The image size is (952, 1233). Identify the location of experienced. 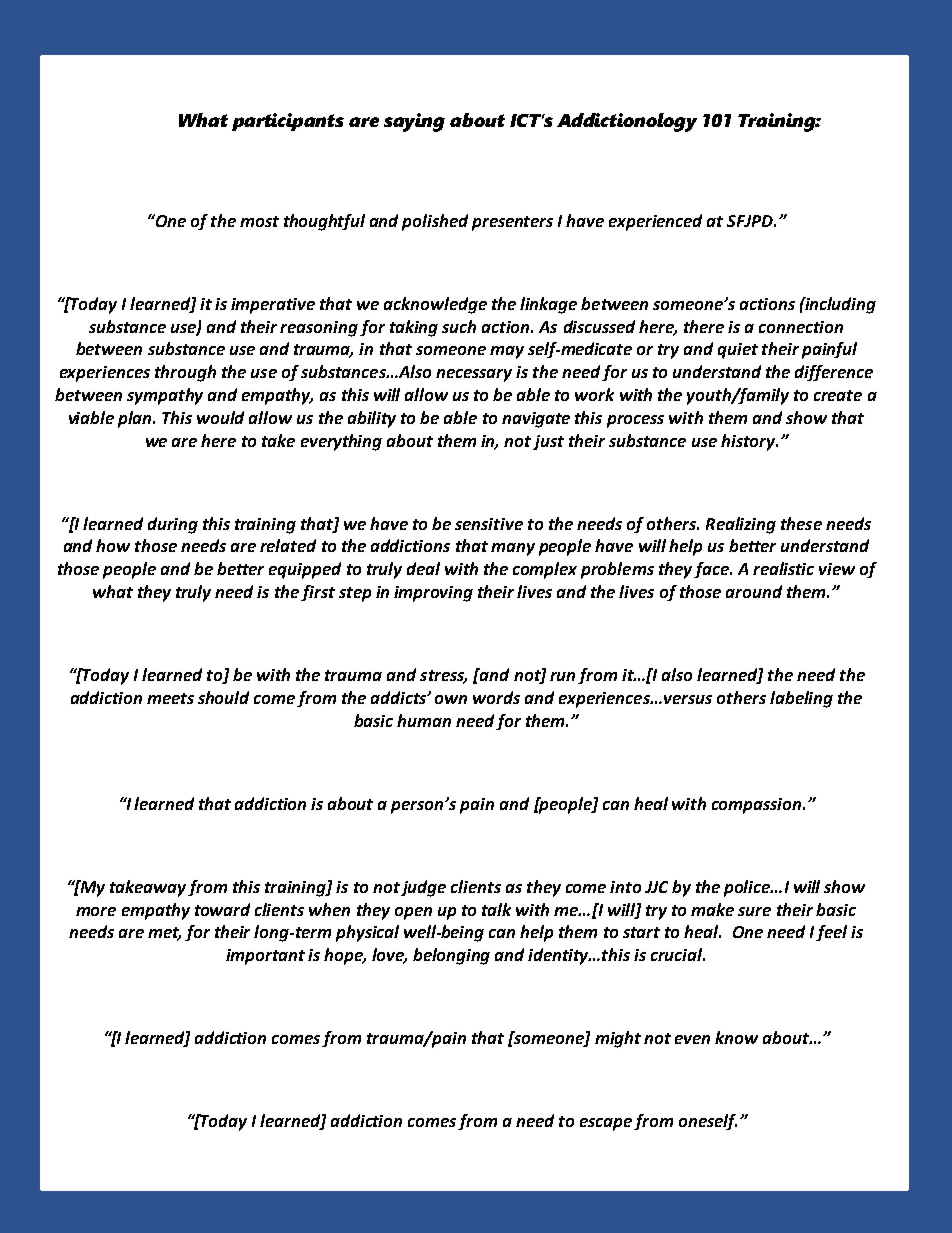
(655, 222).
